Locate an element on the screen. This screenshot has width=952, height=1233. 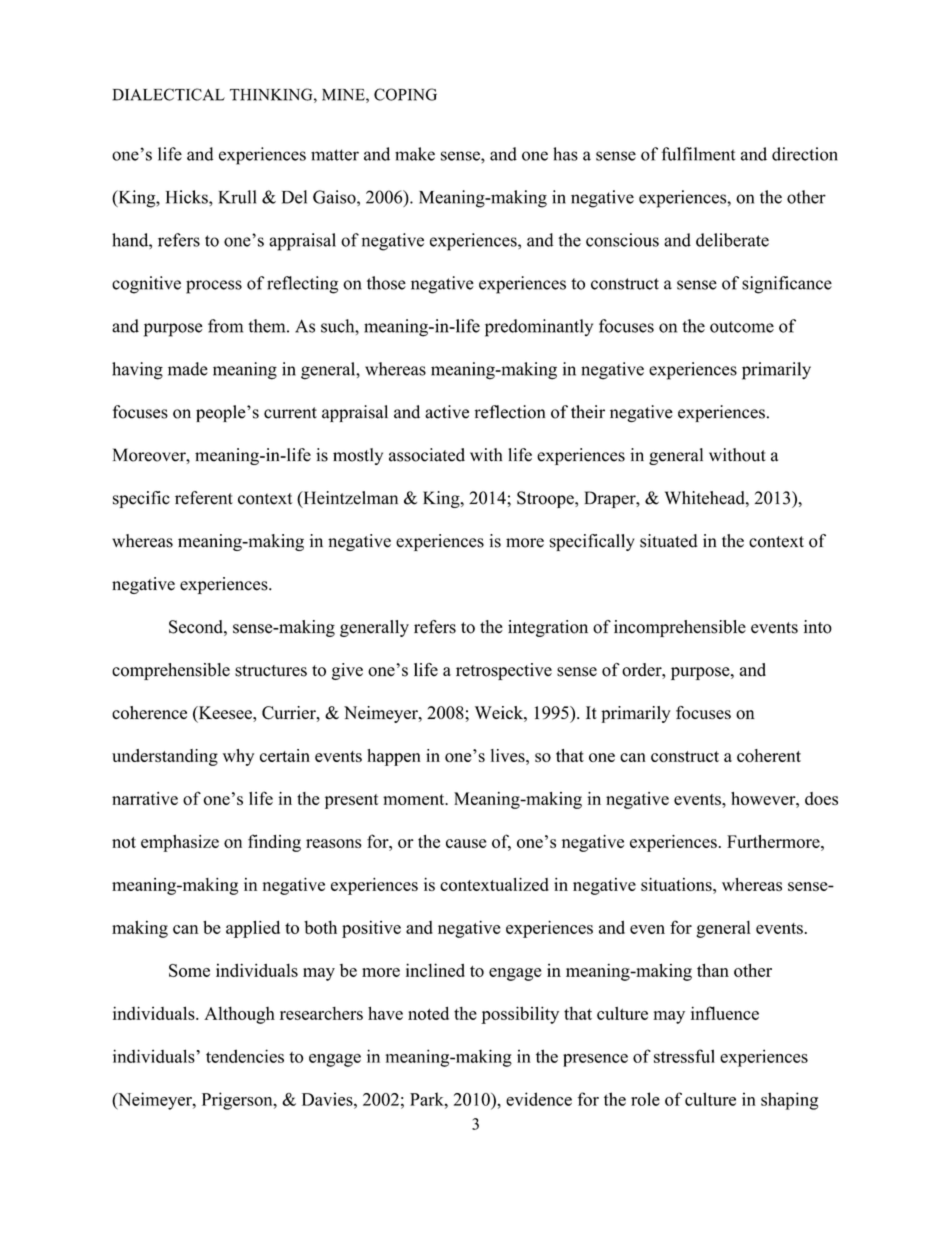
current is located at coordinates (290, 413).
